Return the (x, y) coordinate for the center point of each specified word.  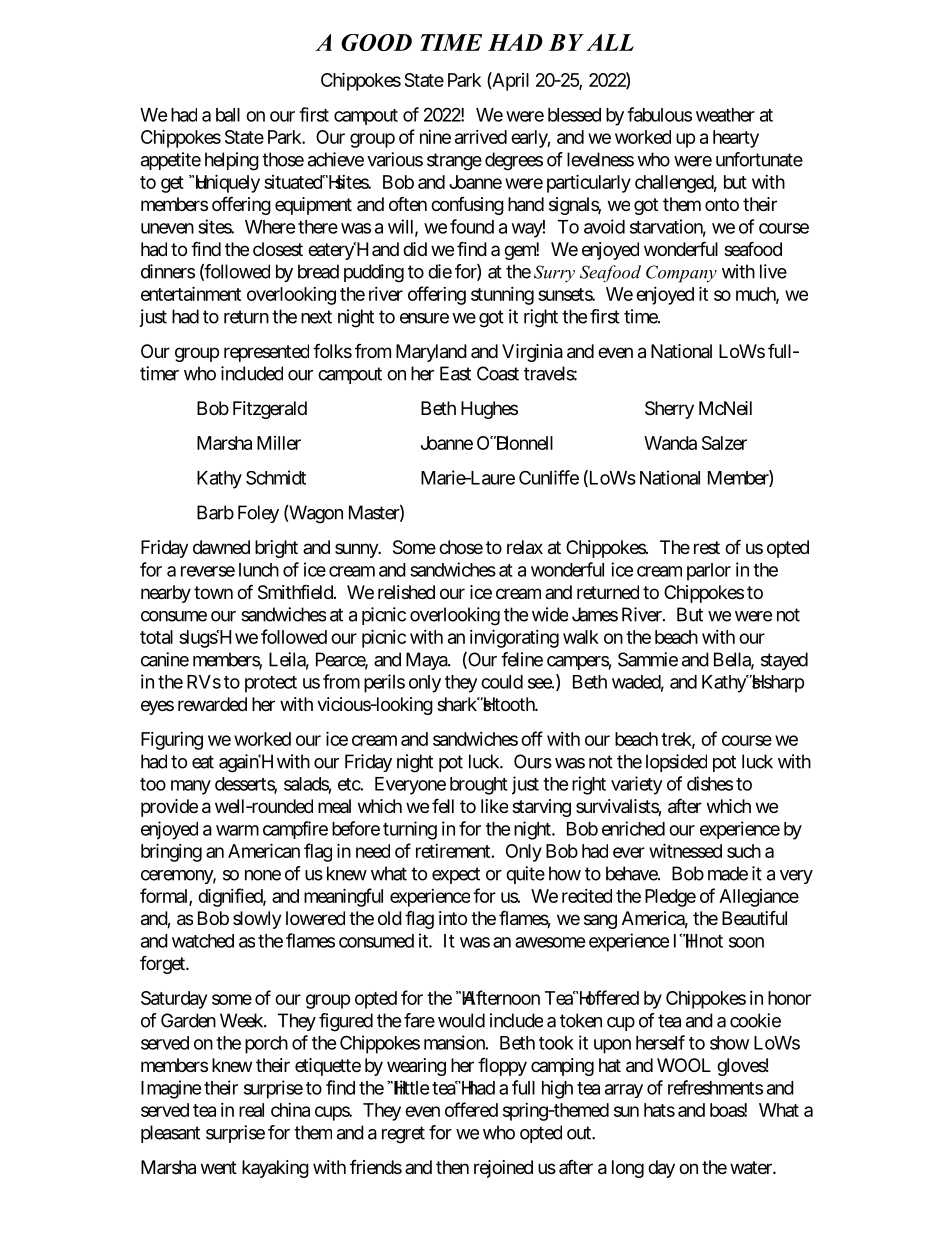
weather (725, 115)
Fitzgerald (270, 410)
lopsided (676, 763)
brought (479, 786)
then (452, 1167)
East (455, 373)
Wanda (670, 443)
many (191, 787)
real (251, 1110)
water (752, 1168)
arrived (481, 137)
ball (228, 115)
